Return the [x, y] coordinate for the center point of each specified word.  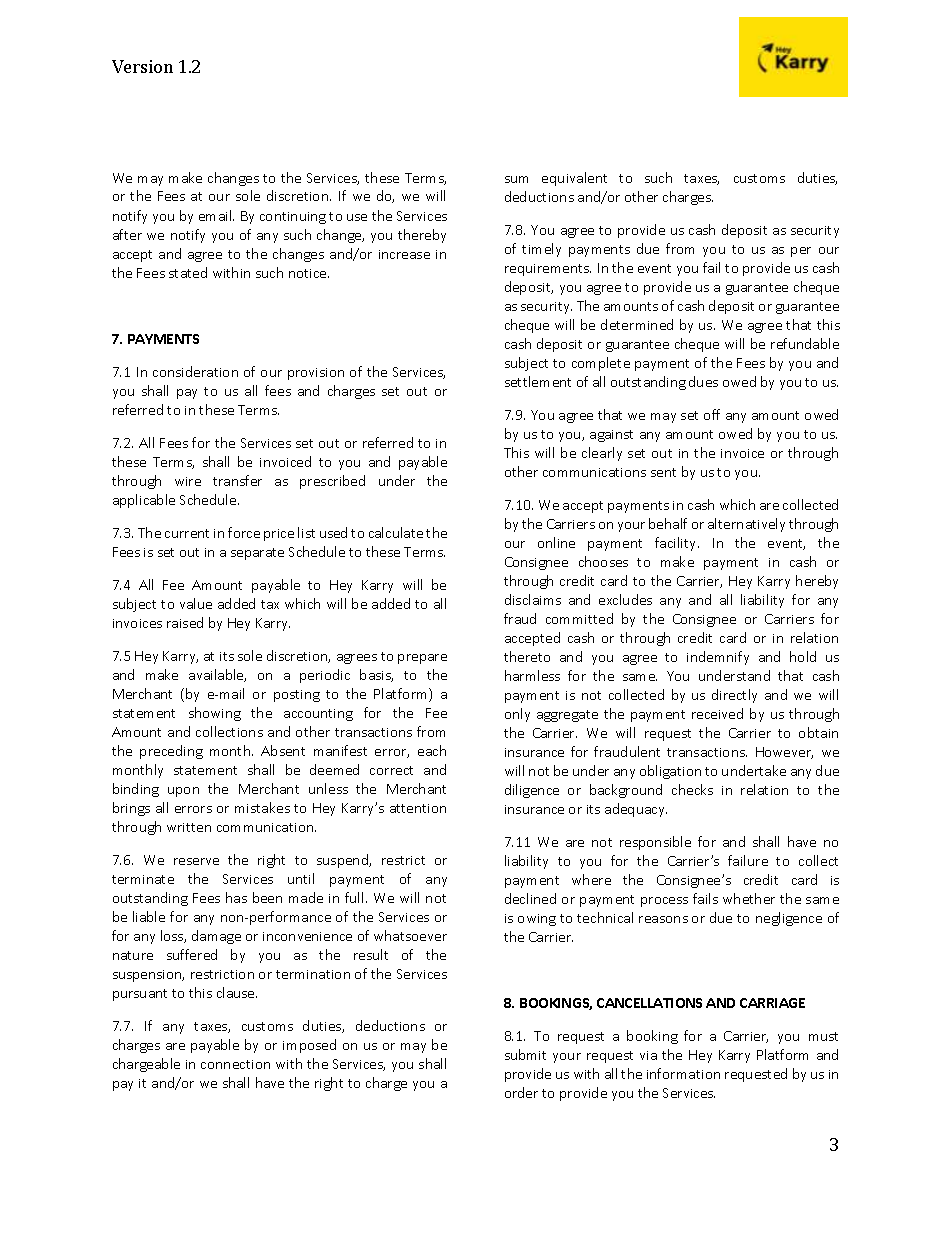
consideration [195, 371]
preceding [171, 752]
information [683, 1073]
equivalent [574, 179]
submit [525, 1054]
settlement [538, 381]
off [712, 414]
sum [516, 179]
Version [142, 66]
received [717, 713]
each [432, 750]
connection [235, 1064]
